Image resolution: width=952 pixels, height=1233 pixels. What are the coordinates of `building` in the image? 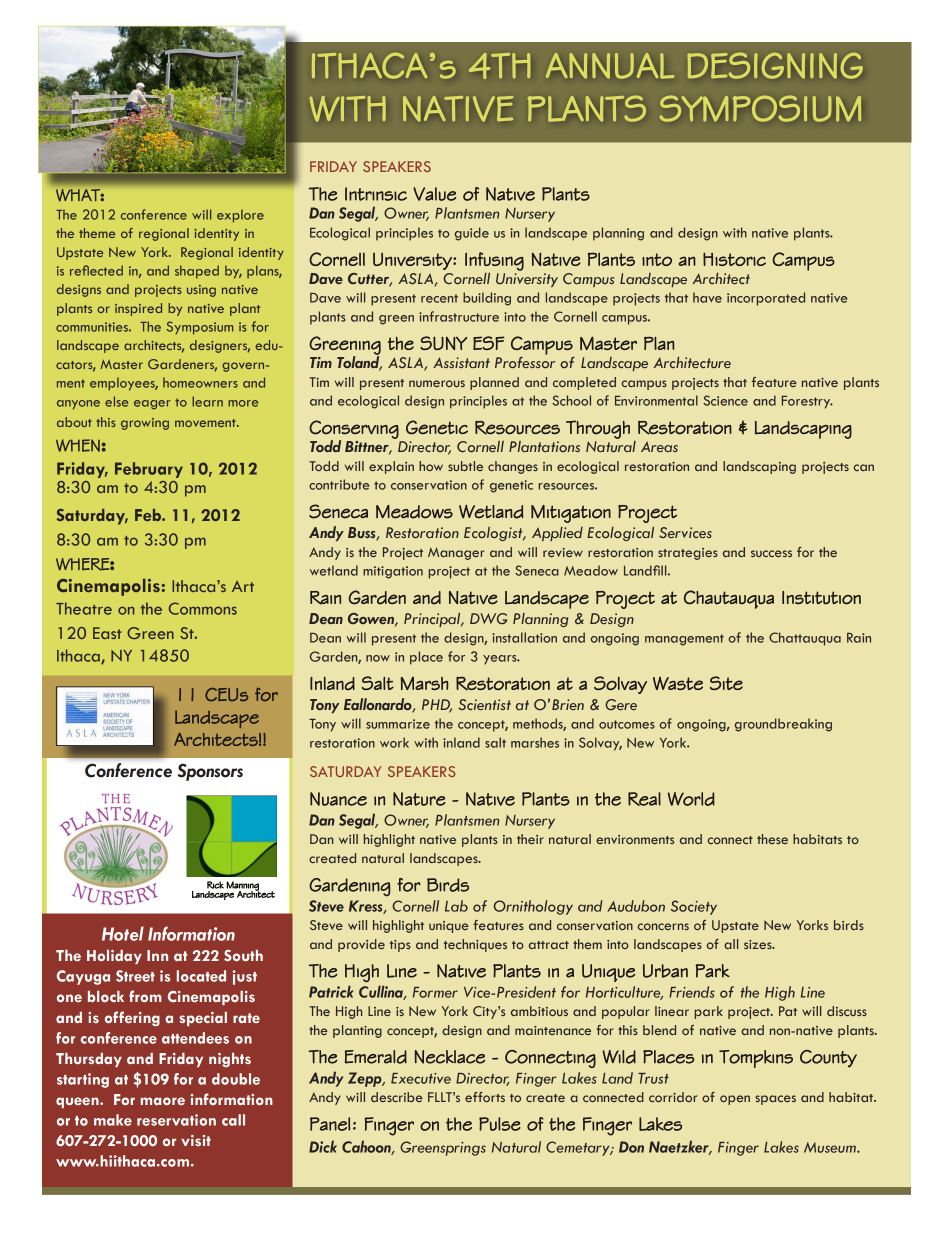 It's located at (487, 299).
